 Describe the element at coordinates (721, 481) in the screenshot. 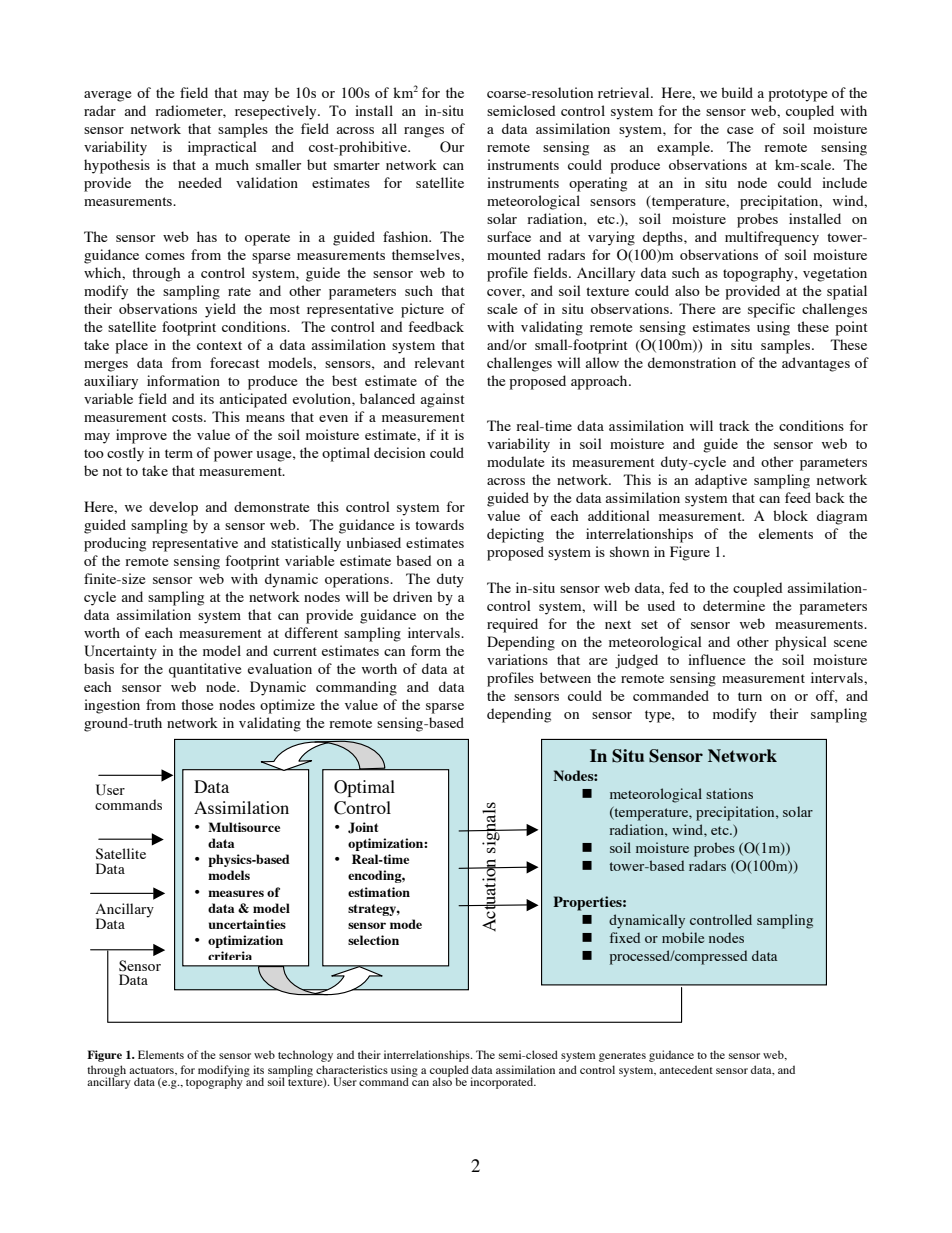

I see `adaptive` at that location.
